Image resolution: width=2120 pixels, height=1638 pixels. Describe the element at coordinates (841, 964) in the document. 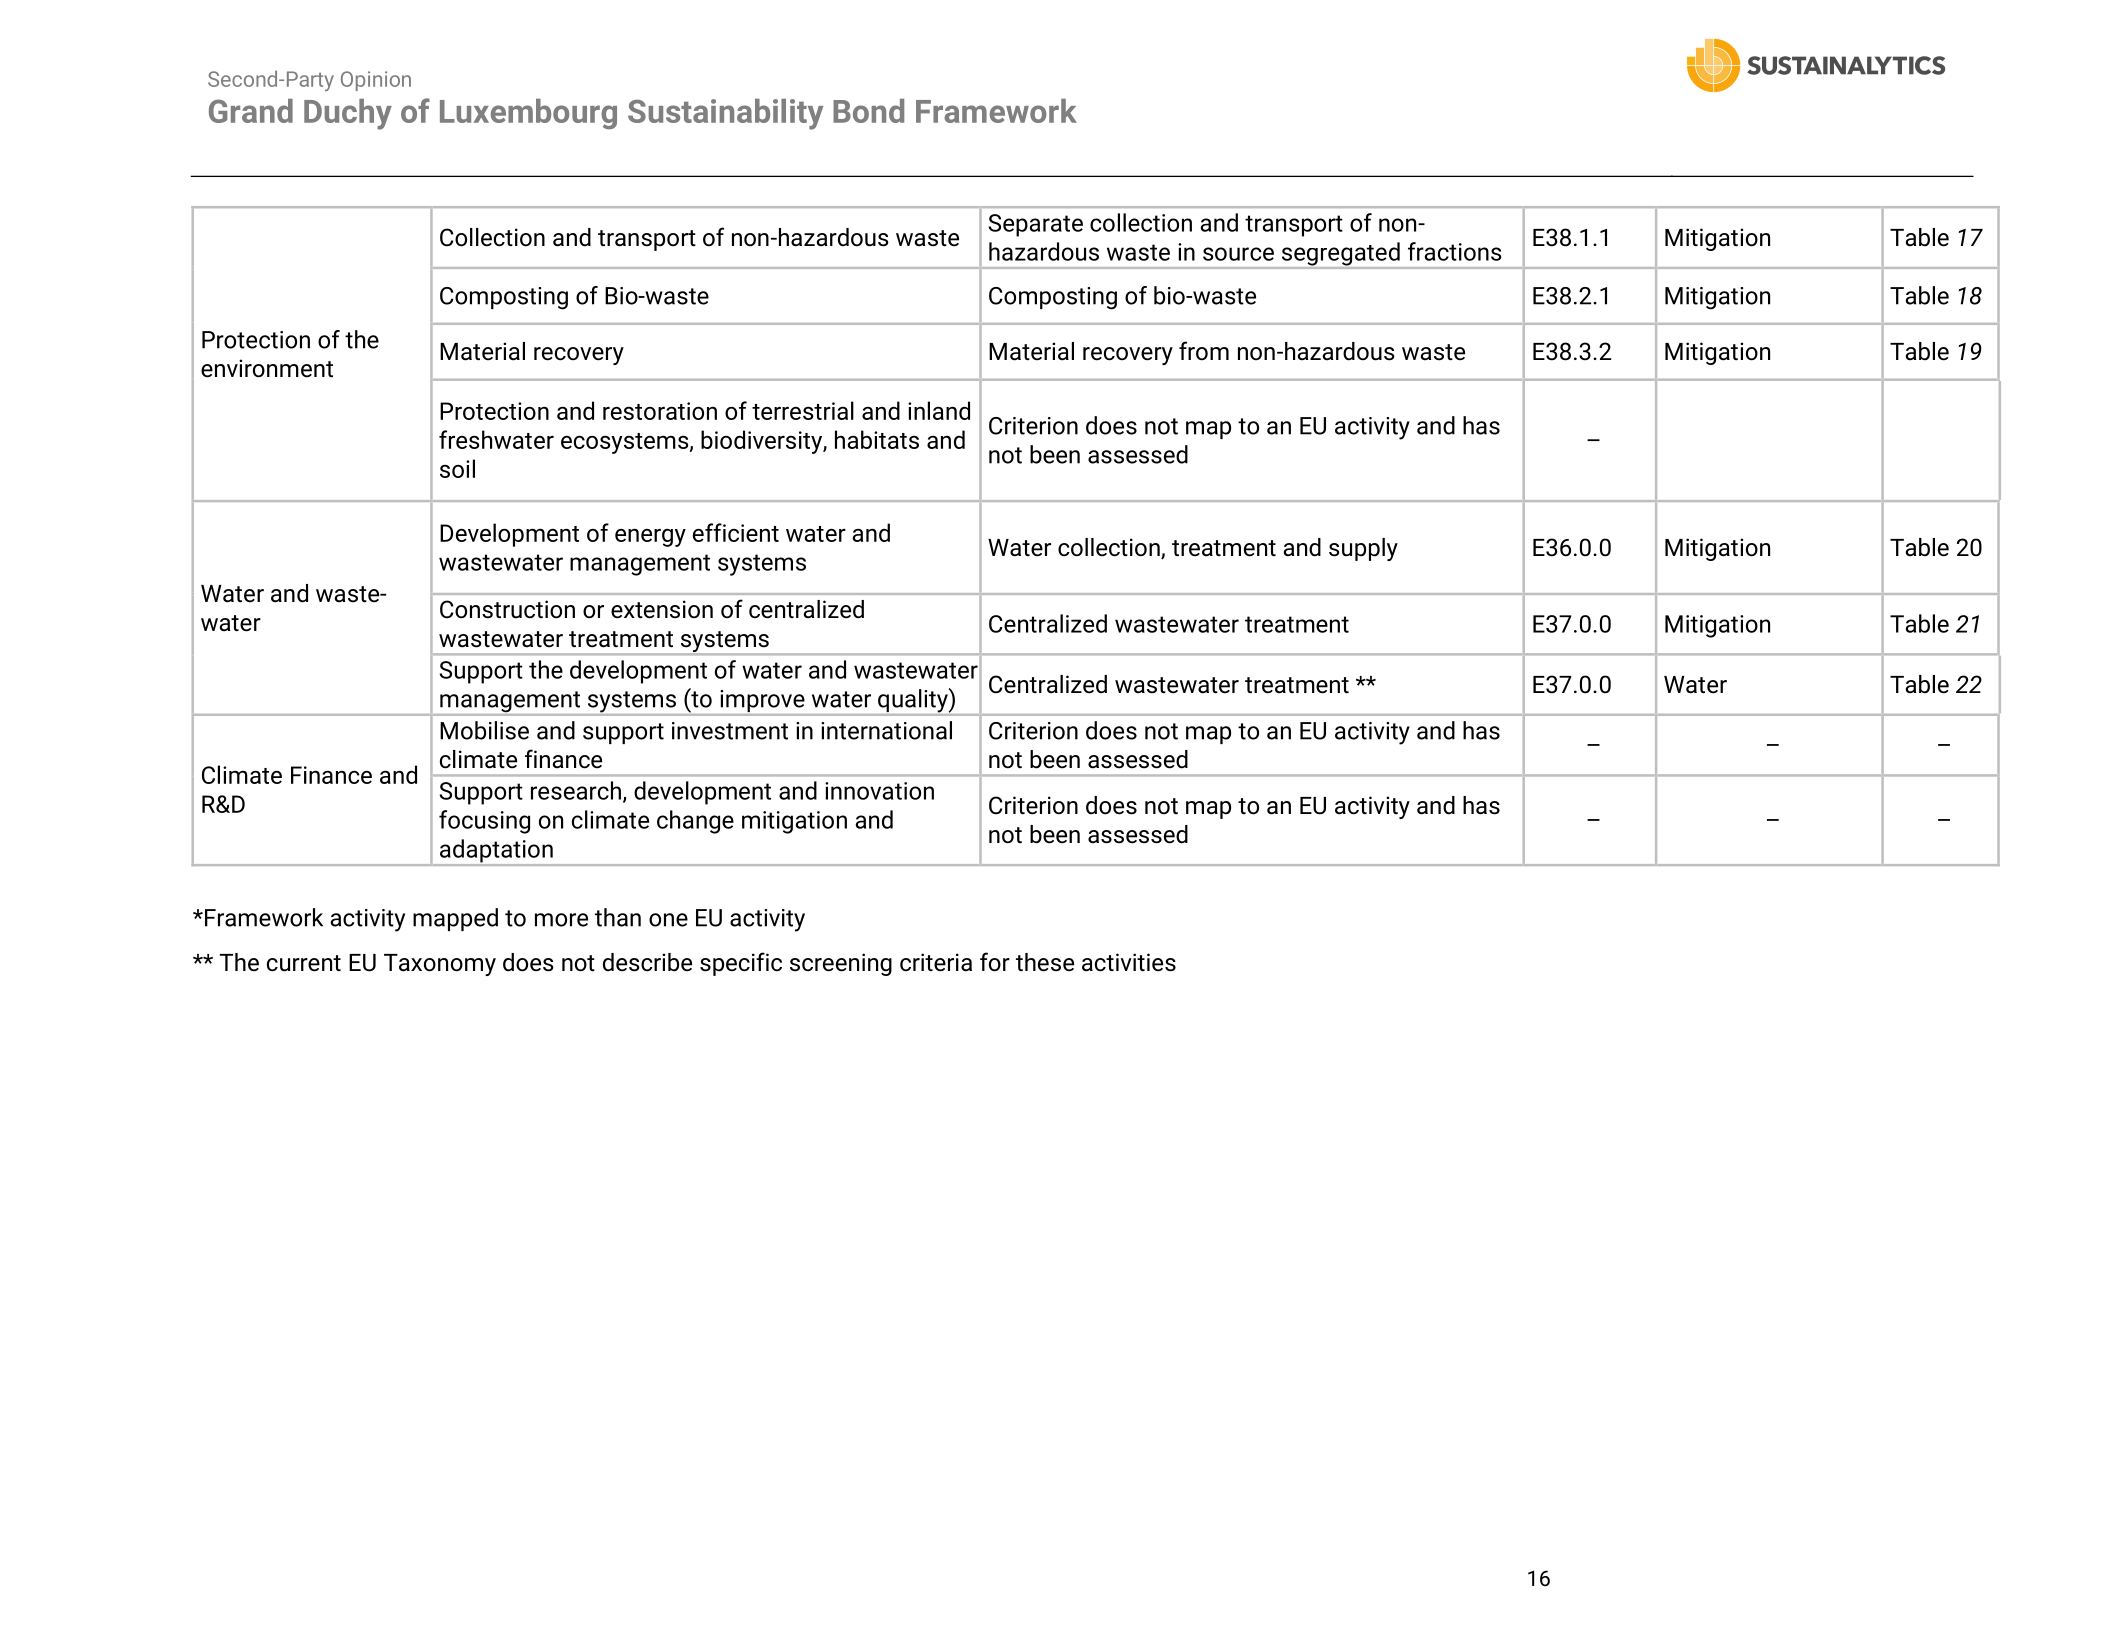

I see `screening` at that location.
